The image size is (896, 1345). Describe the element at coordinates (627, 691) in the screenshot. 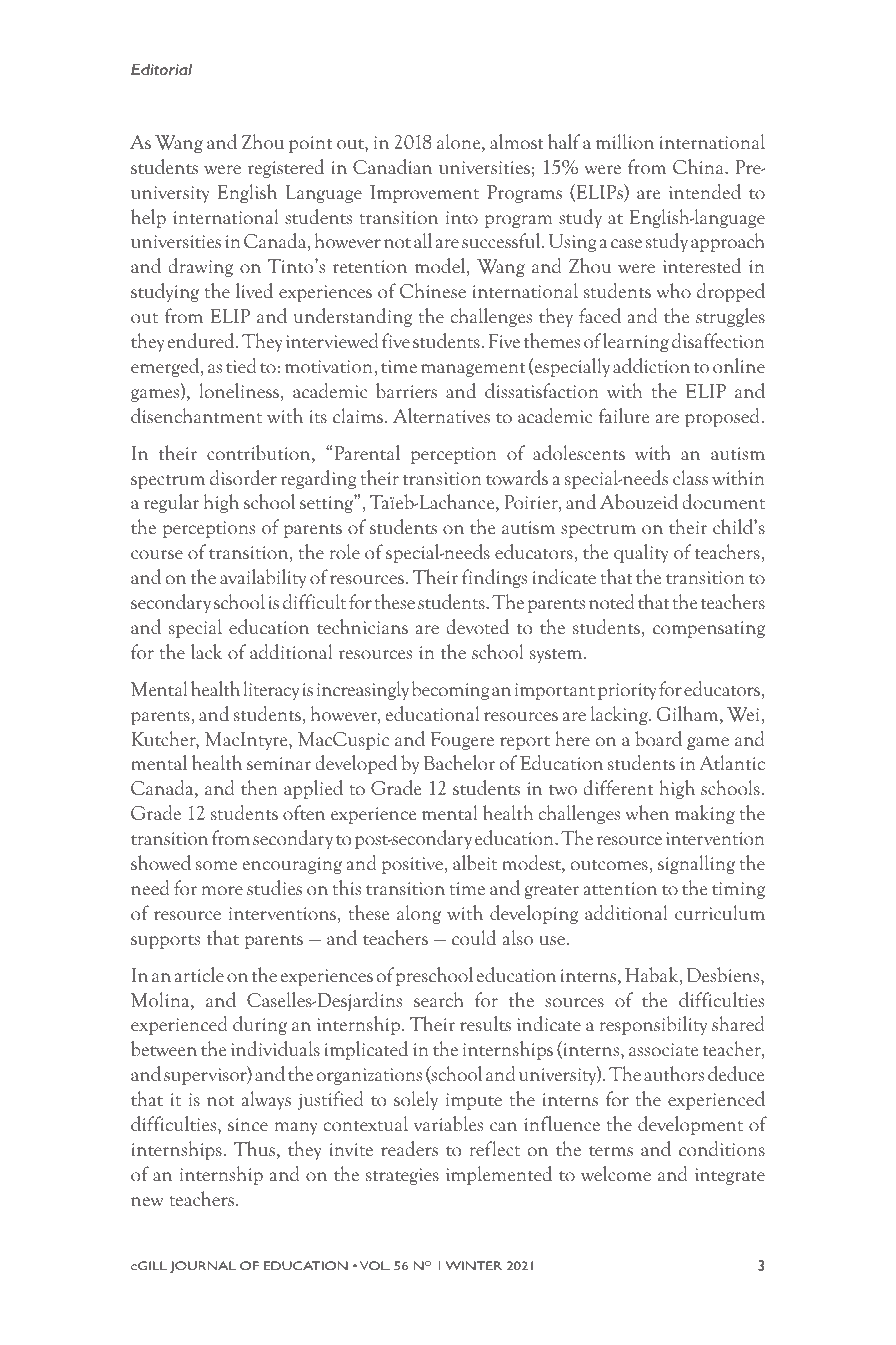

I see `priority` at that location.
